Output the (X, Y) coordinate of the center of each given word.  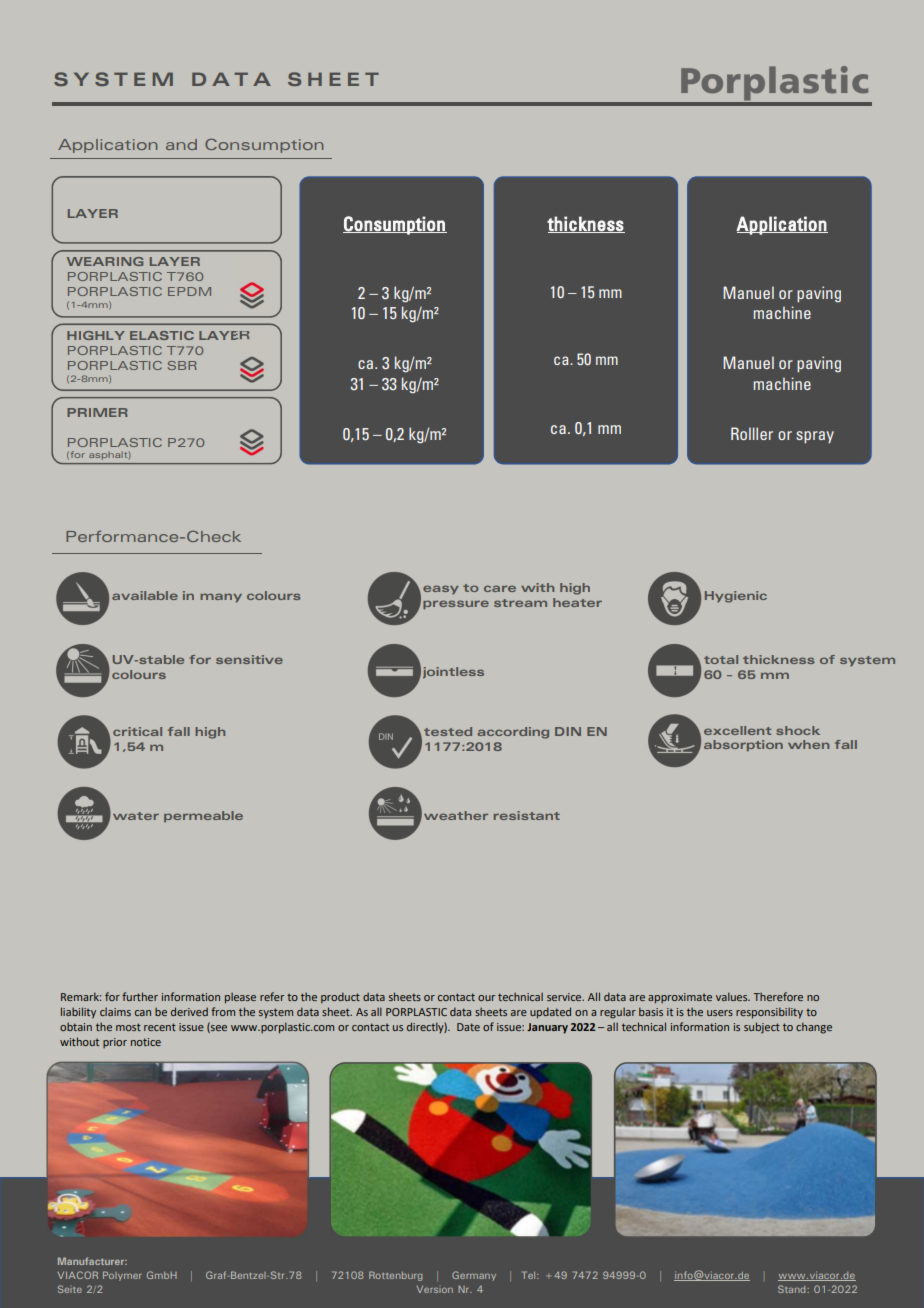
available (145, 595)
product (340, 997)
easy (441, 589)
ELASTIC (162, 335)
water (136, 816)
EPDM (189, 291)
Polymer (122, 1276)
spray (815, 437)
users (720, 1013)
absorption (743, 745)
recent (160, 1027)
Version (435, 1289)
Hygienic (736, 597)
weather (456, 815)
